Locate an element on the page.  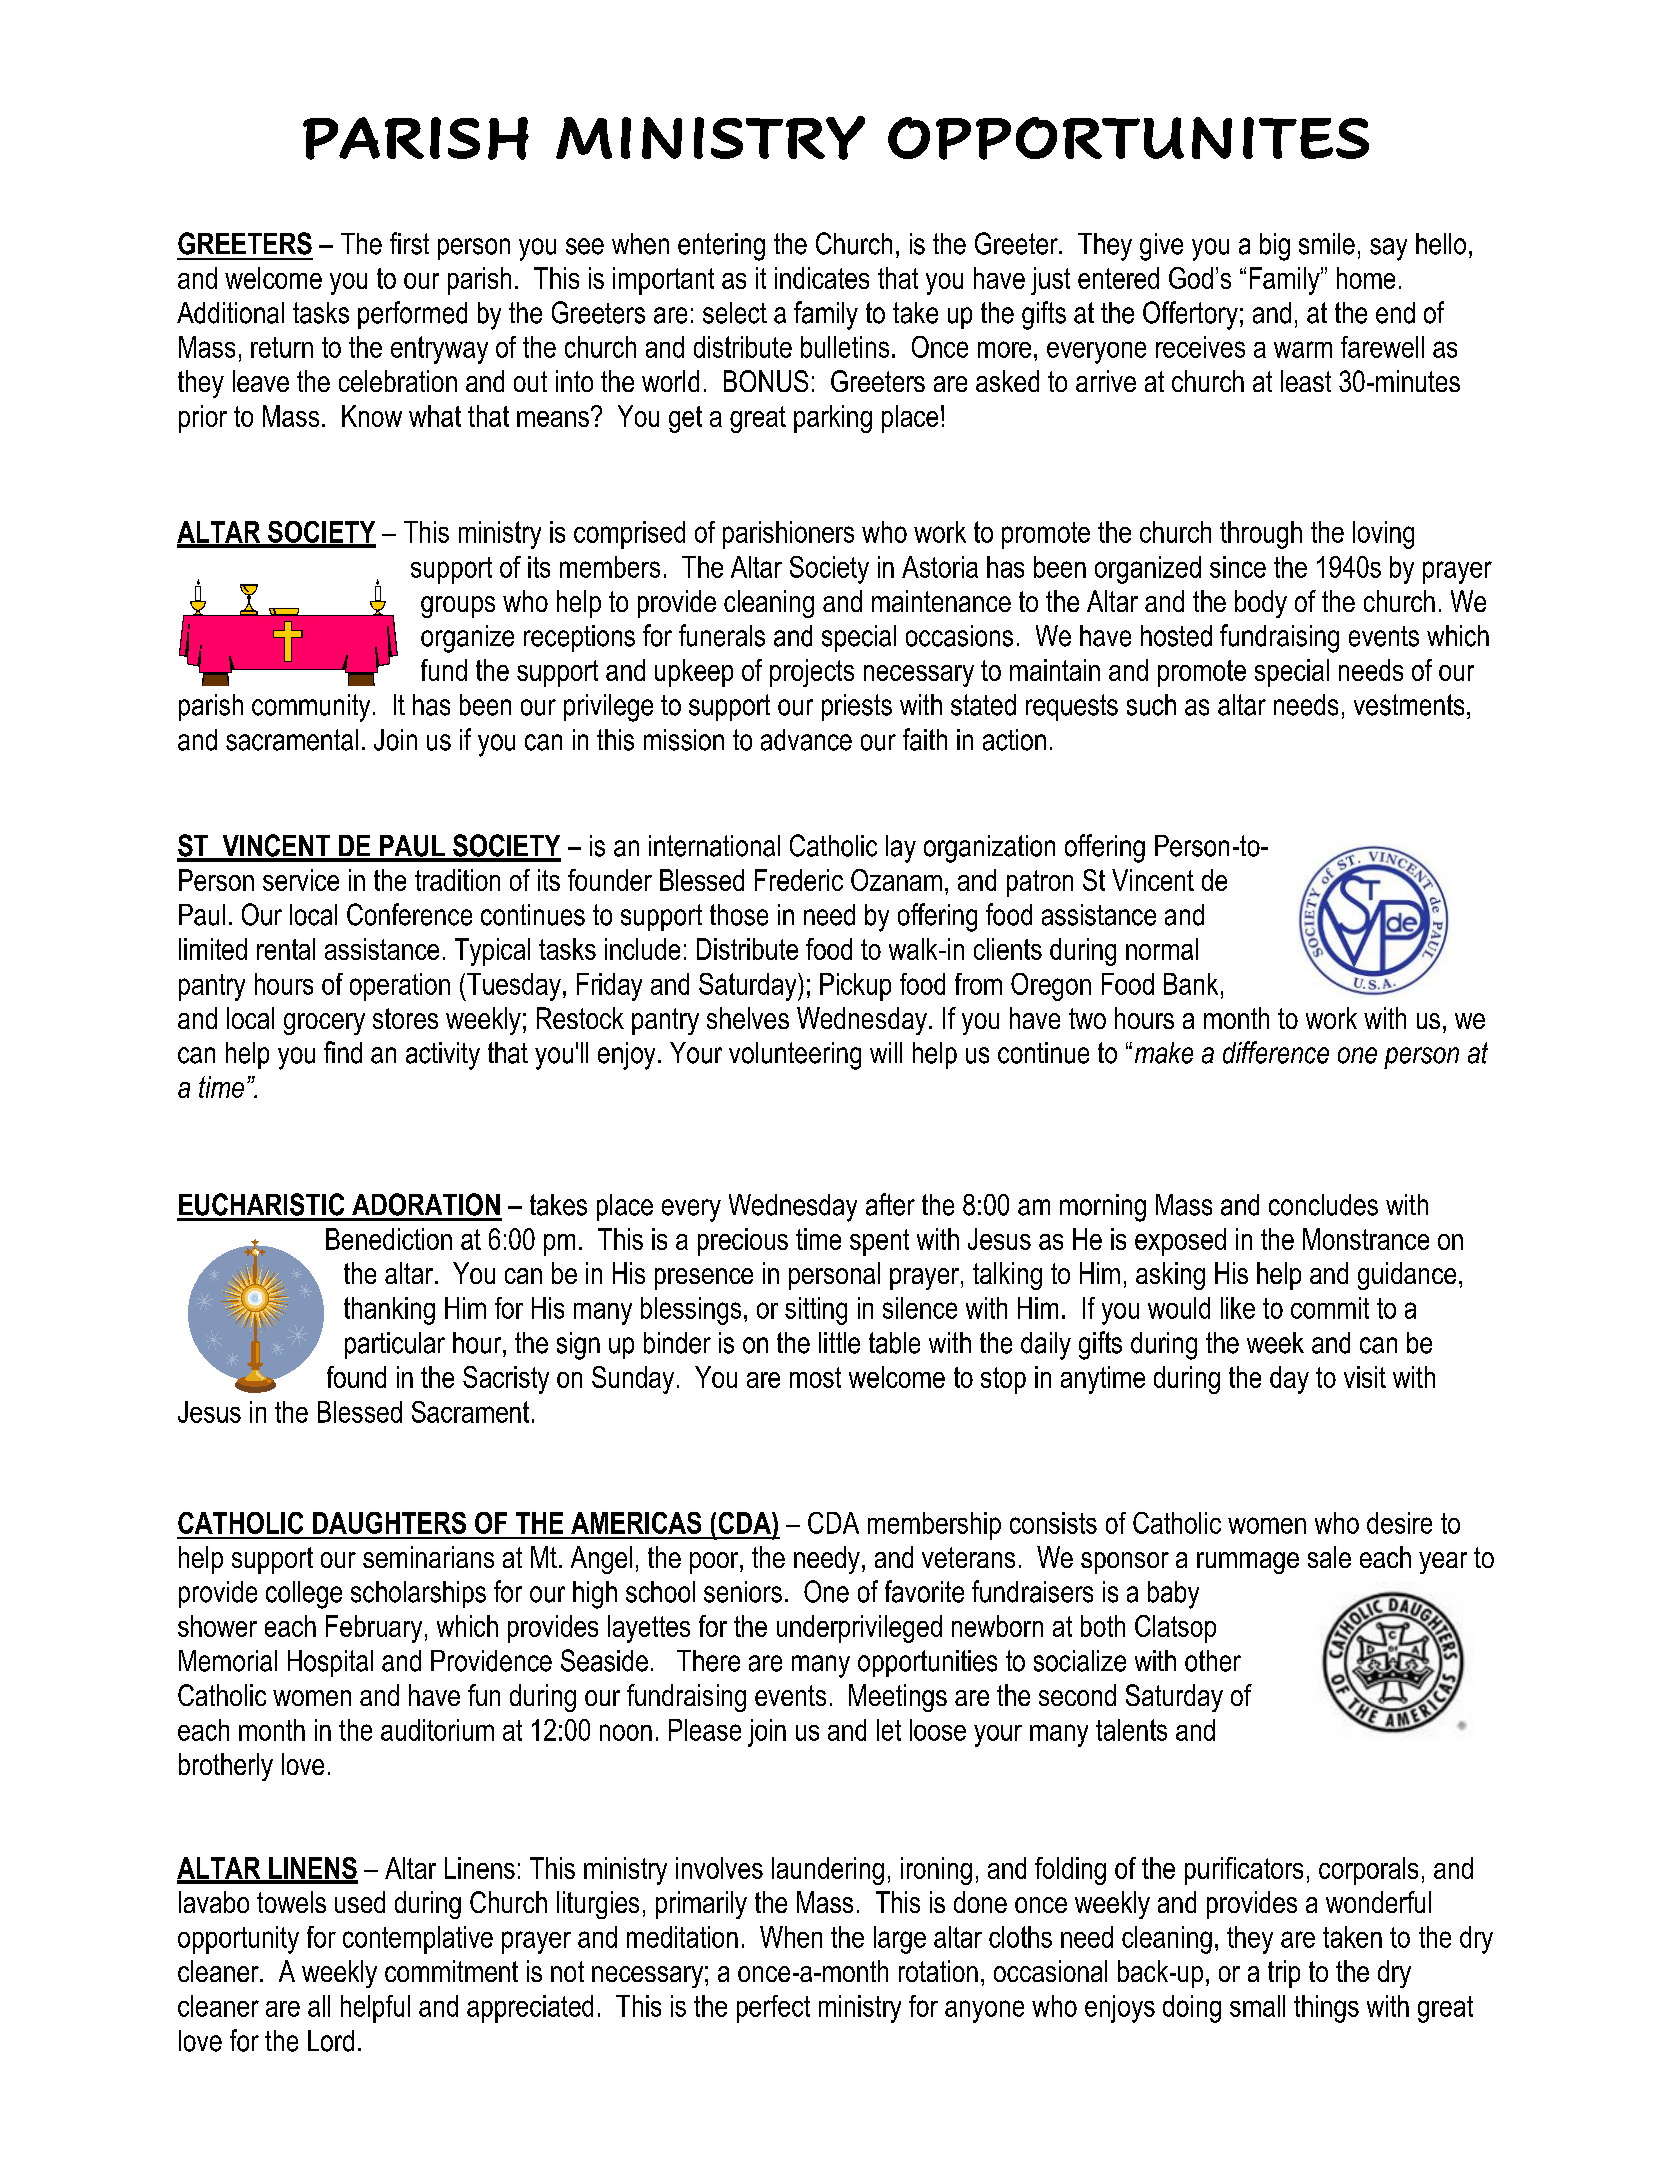
indicates is located at coordinates (822, 278).
